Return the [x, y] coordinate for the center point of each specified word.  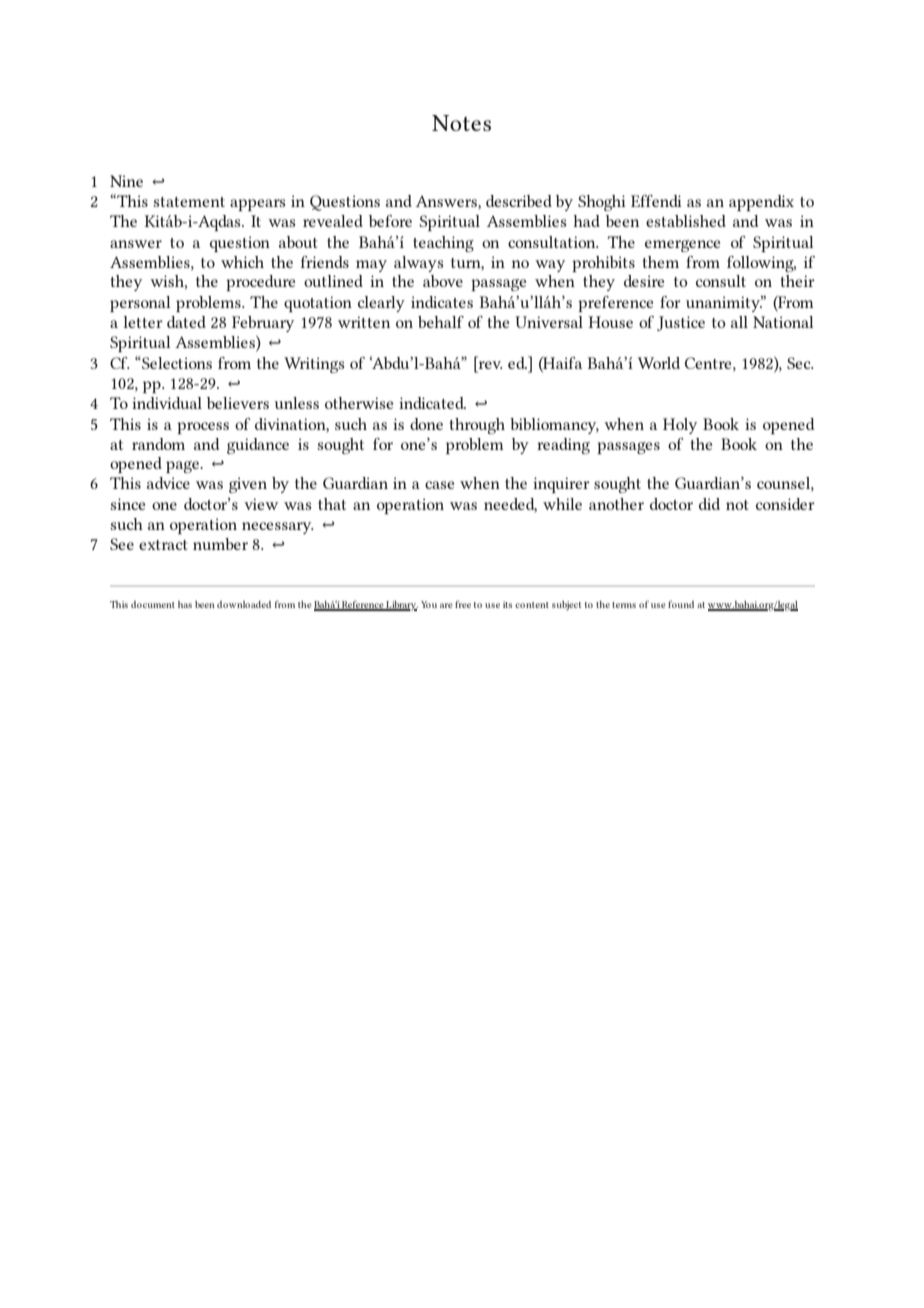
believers [238, 403]
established [686, 221]
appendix [761, 203]
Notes [461, 123]
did [709, 504]
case [439, 485]
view [261, 504]
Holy [680, 426]
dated [186, 322]
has [185, 604]
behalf [441, 322]
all [739, 322]
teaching [443, 244]
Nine [126, 181]
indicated [432, 403]
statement [189, 202]
